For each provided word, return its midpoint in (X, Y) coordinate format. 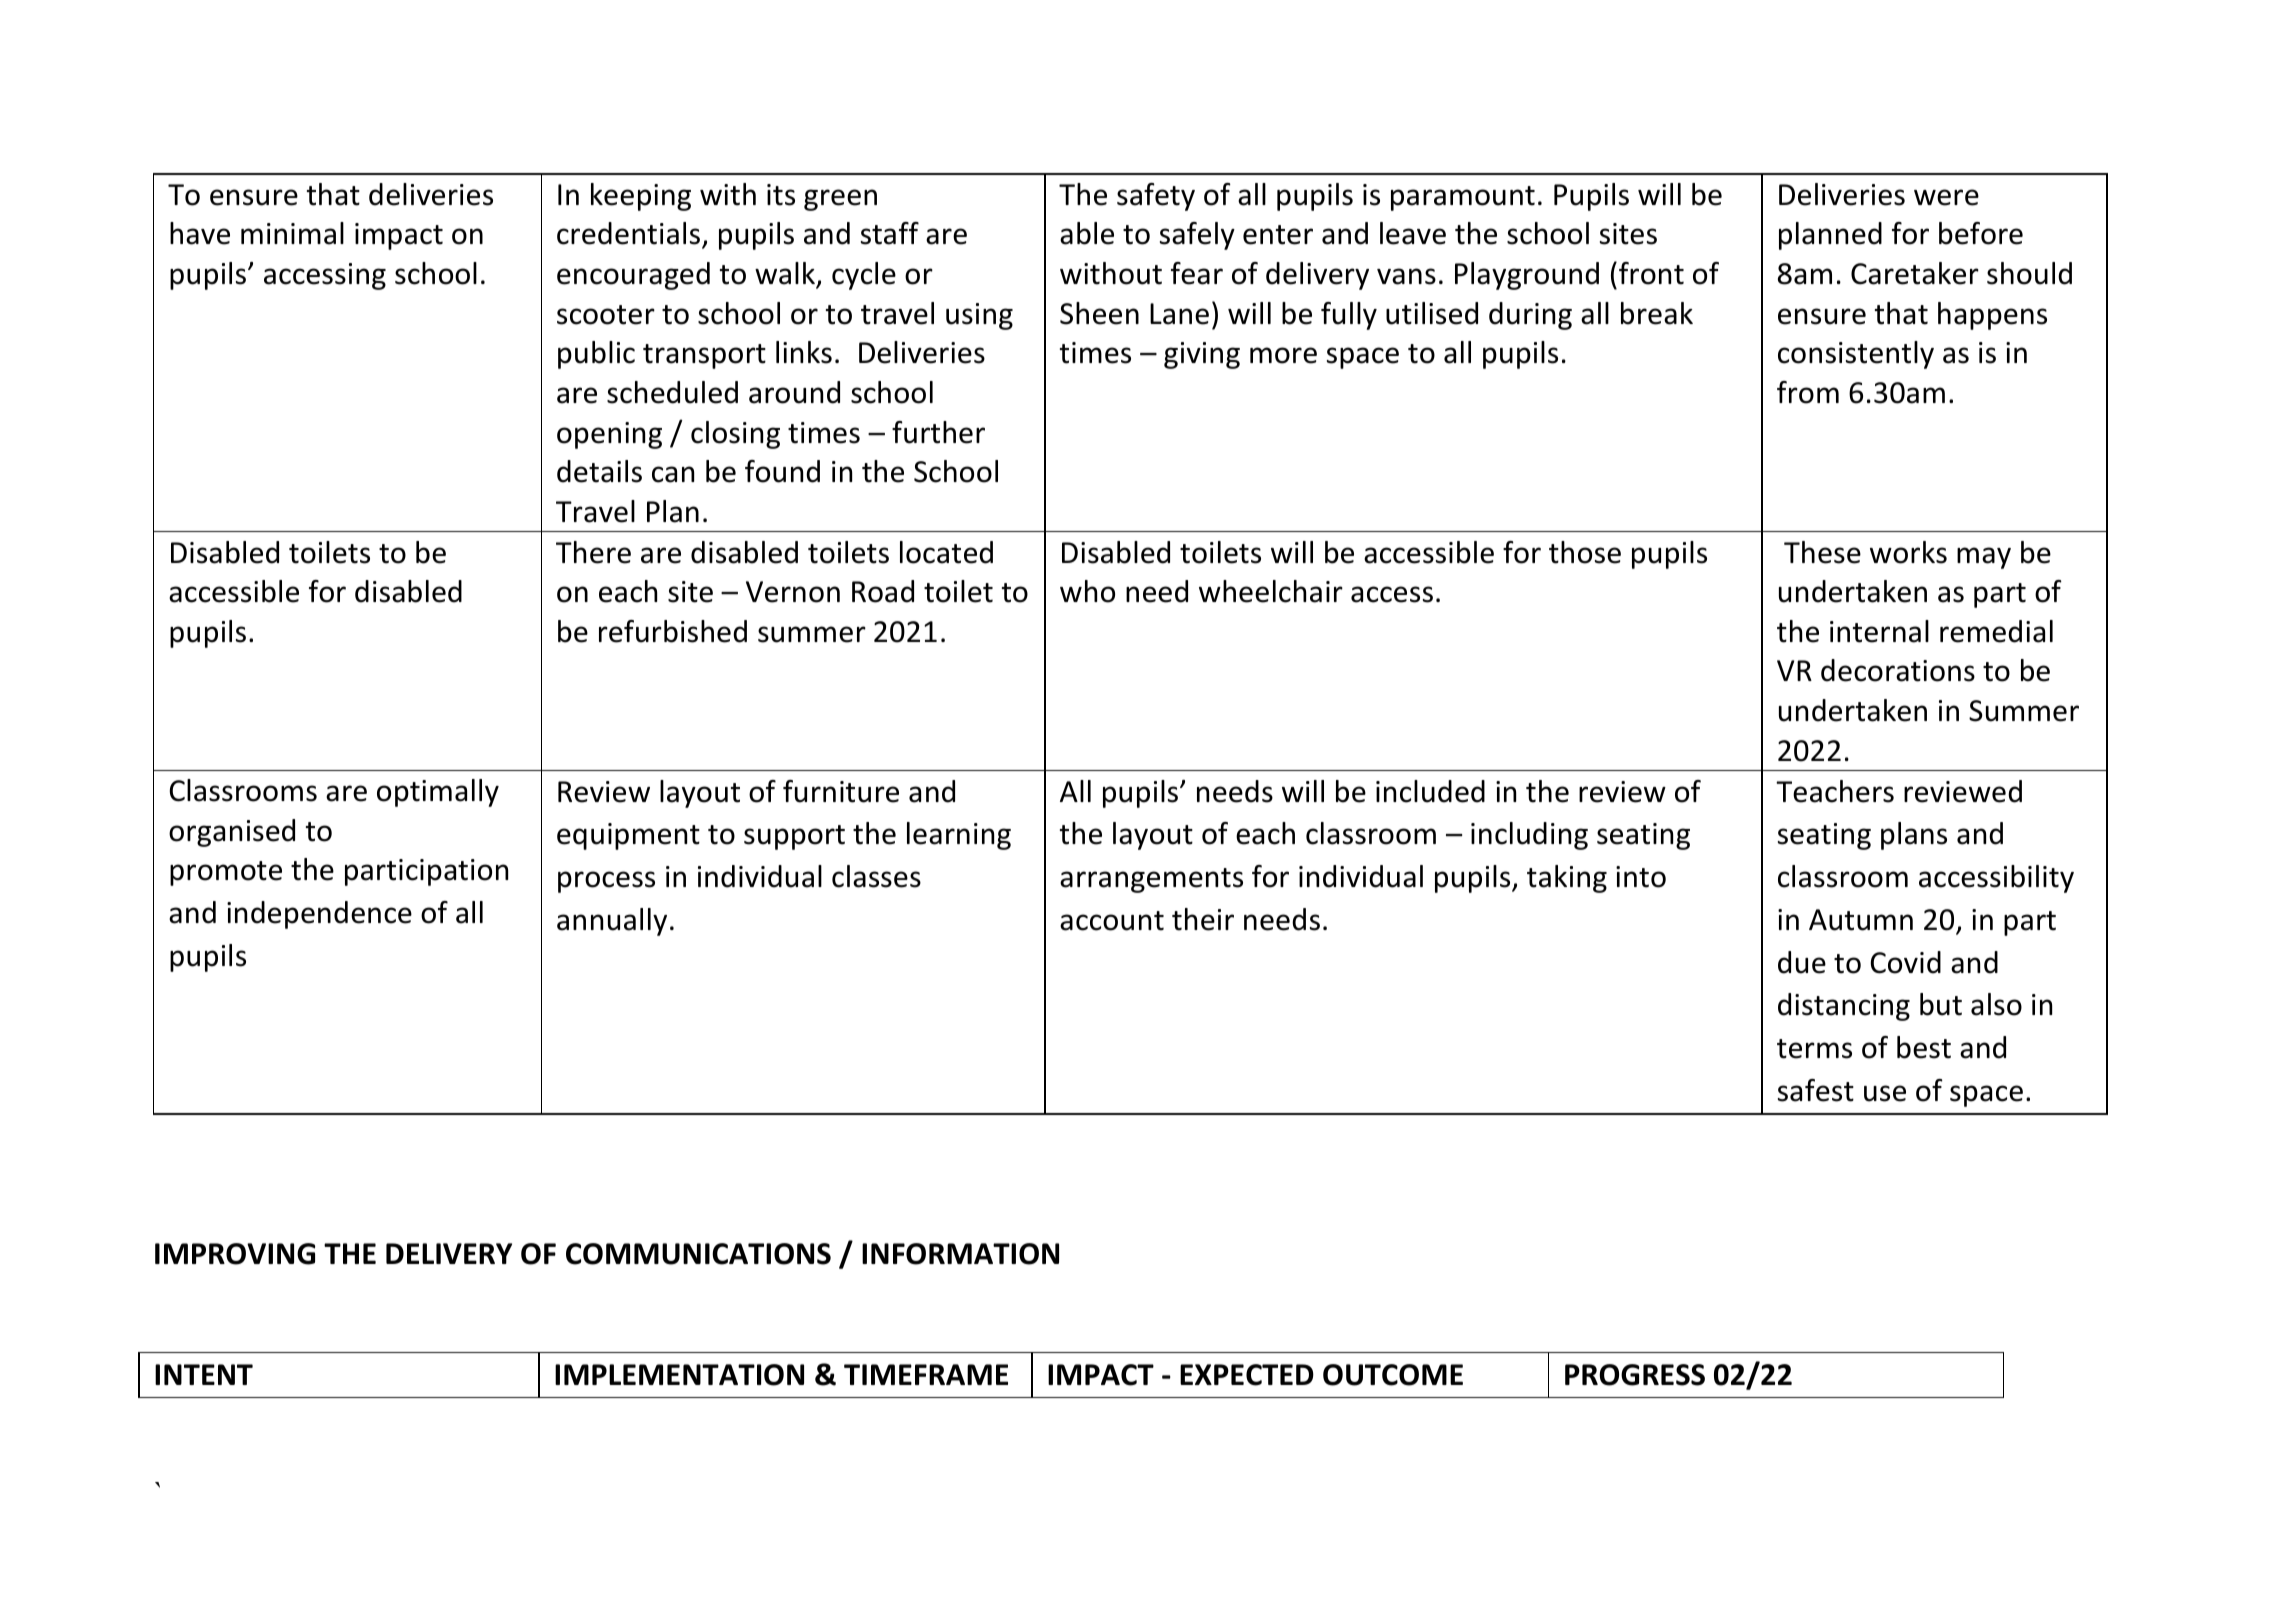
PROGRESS (1635, 1375)
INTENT (204, 1374)
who (1087, 591)
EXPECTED (1247, 1375)
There (593, 552)
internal (1879, 631)
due (1802, 962)
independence (319, 915)
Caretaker (1915, 273)
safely (1197, 236)
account (1112, 921)
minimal (292, 233)
